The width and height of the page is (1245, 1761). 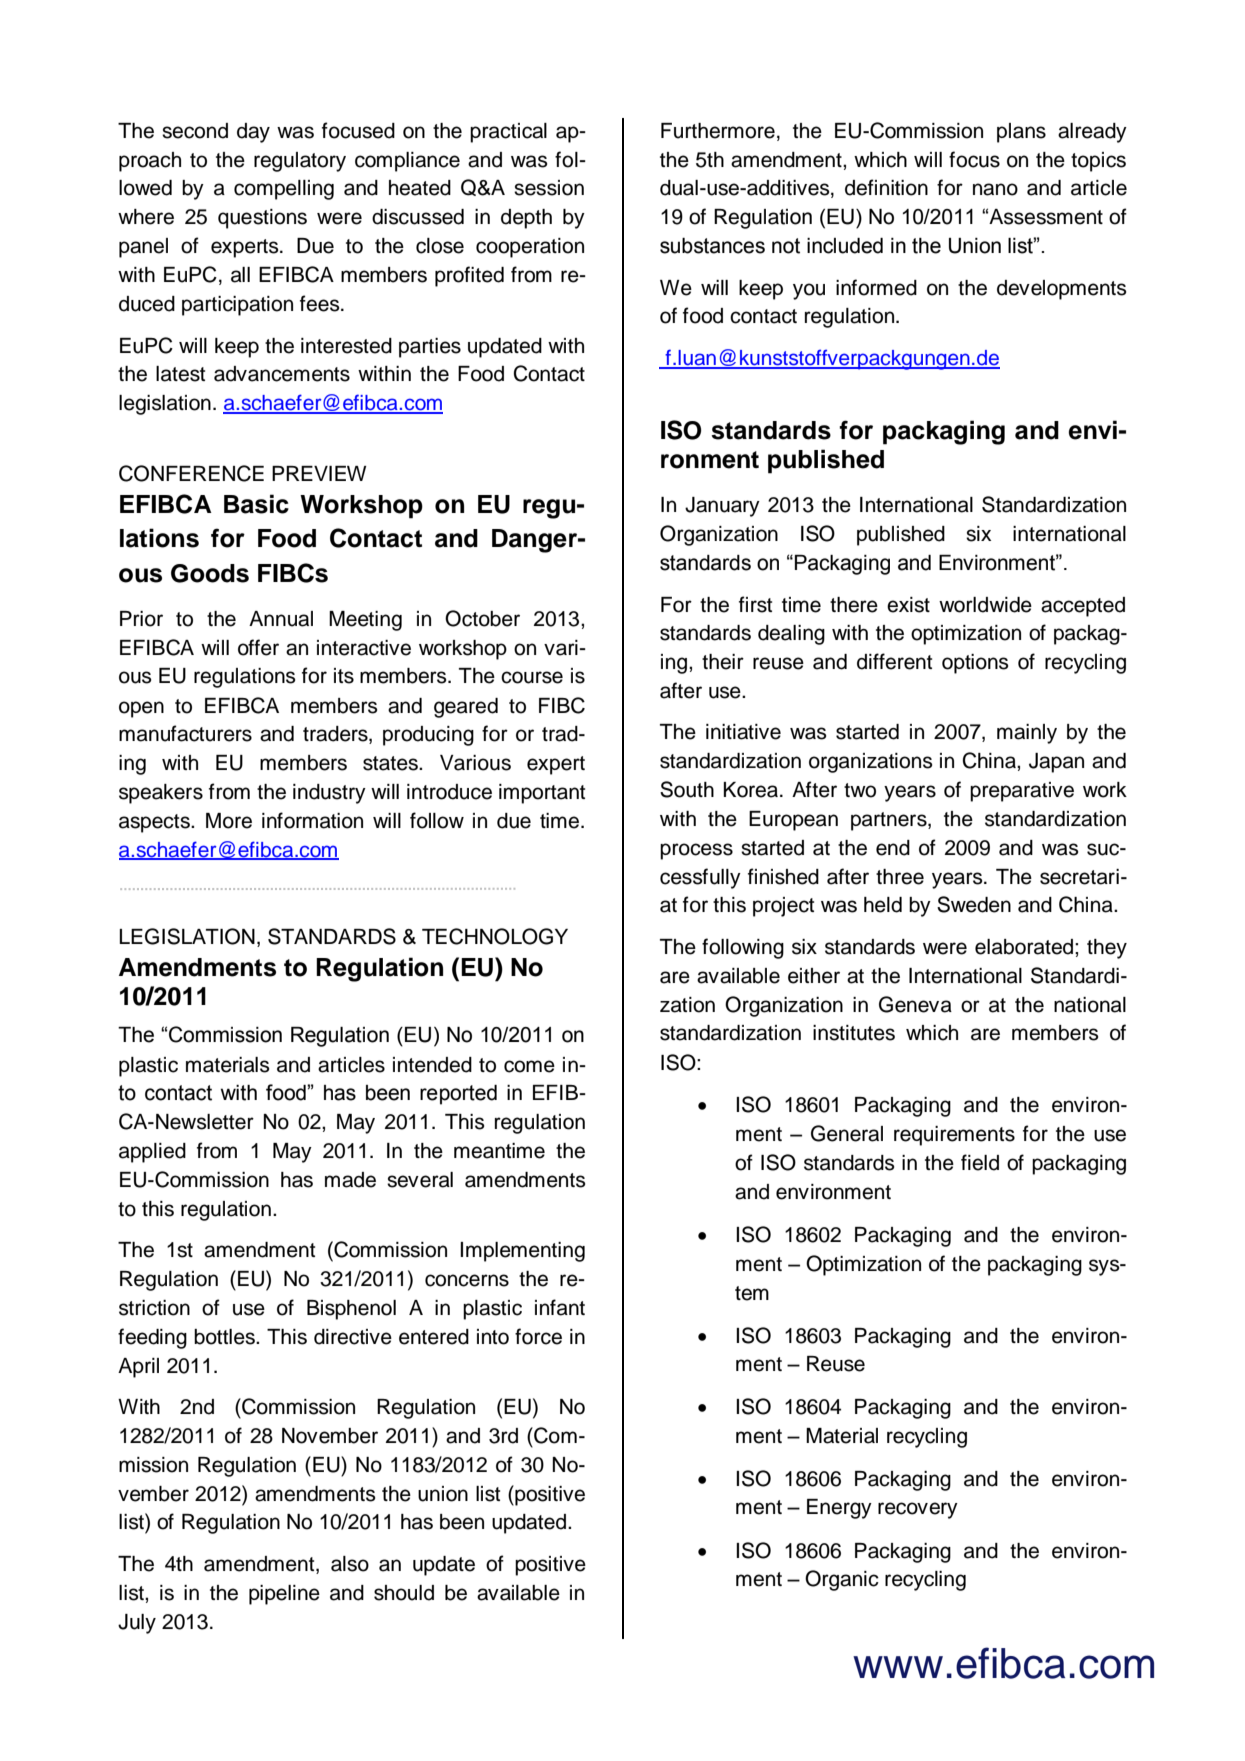 What do you see at coordinates (256, 504) in the page?
I see `Basic` at bounding box center [256, 504].
